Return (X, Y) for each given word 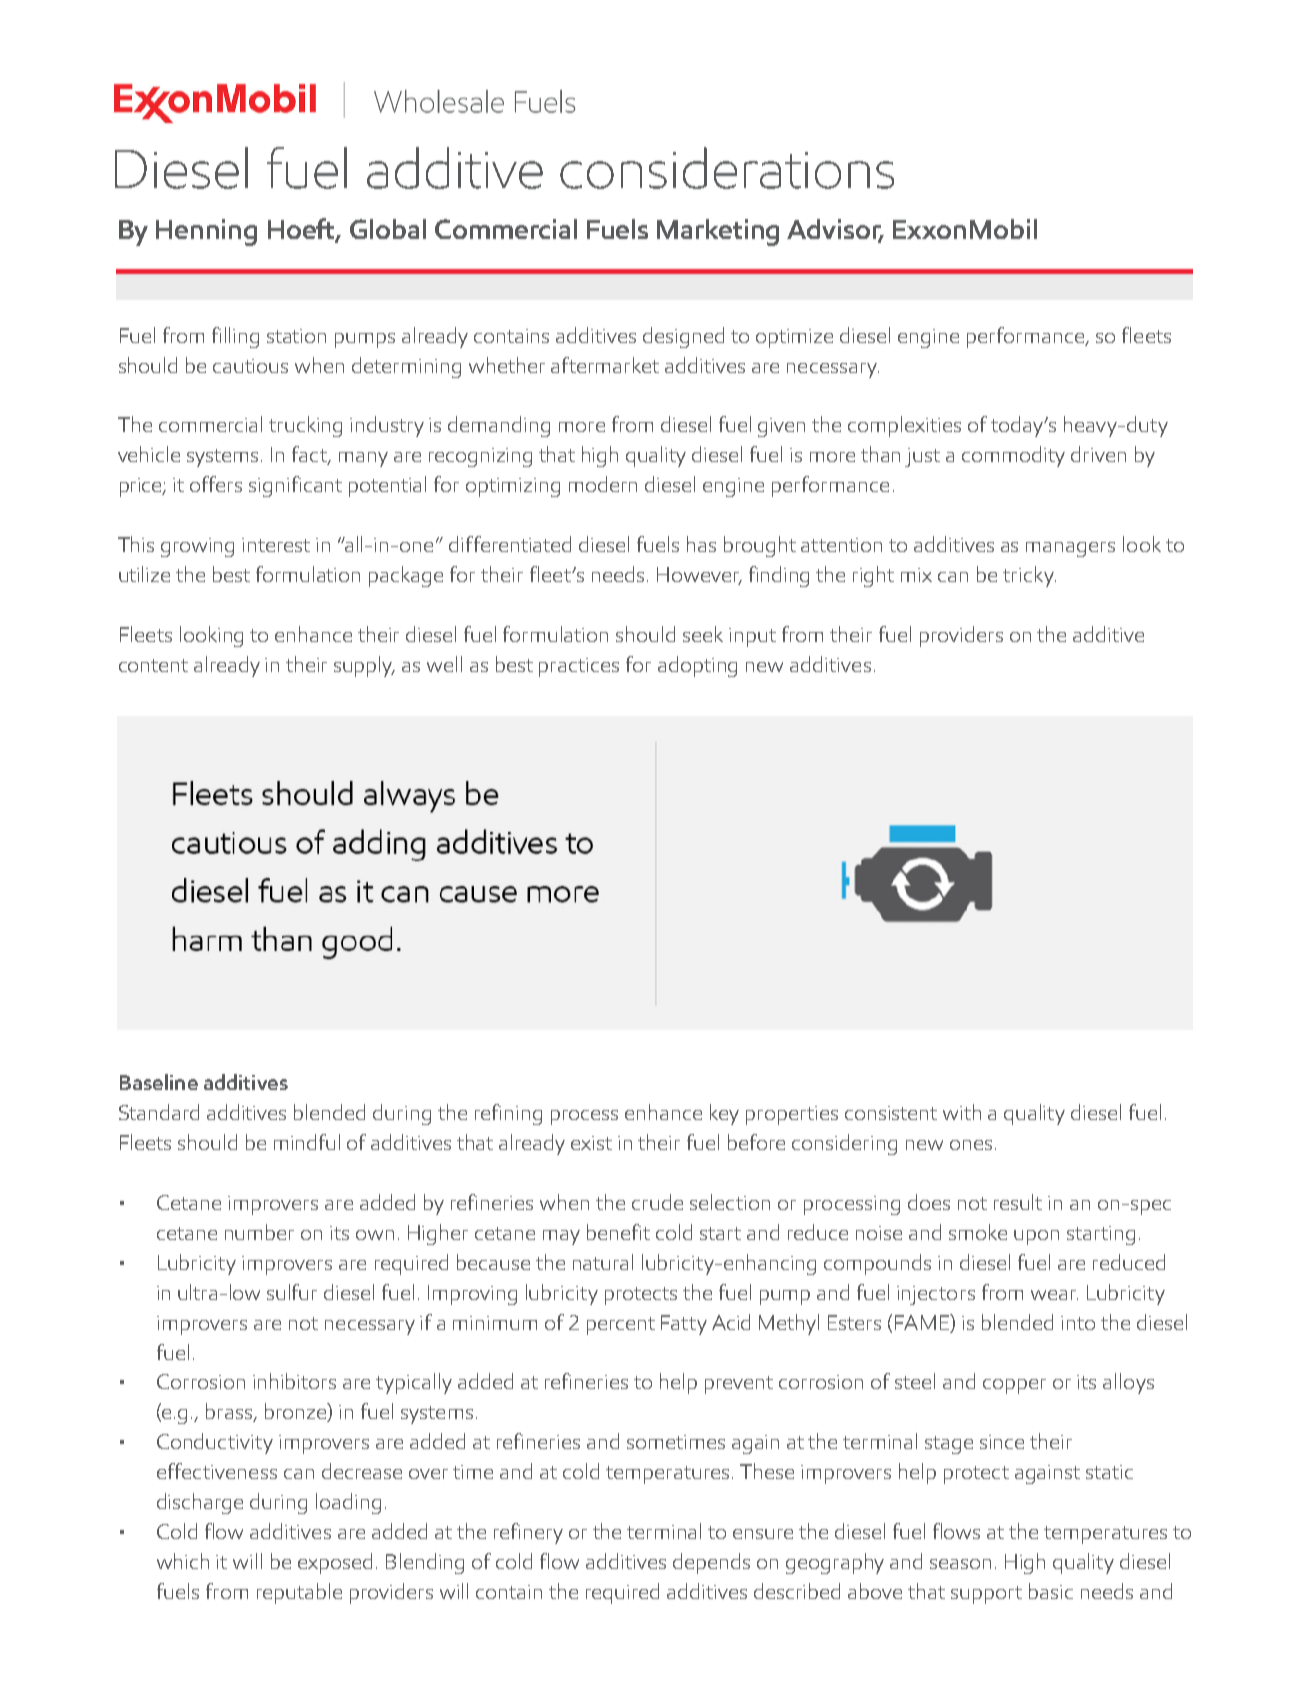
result (1018, 1202)
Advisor (835, 230)
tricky (1029, 576)
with (962, 1112)
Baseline (159, 1082)
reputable (299, 1593)
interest (276, 545)
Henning (206, 232)
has (701, 544)
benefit (618, 1232)
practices (579, 667)
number (259, 1232)
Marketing (718, 232)
